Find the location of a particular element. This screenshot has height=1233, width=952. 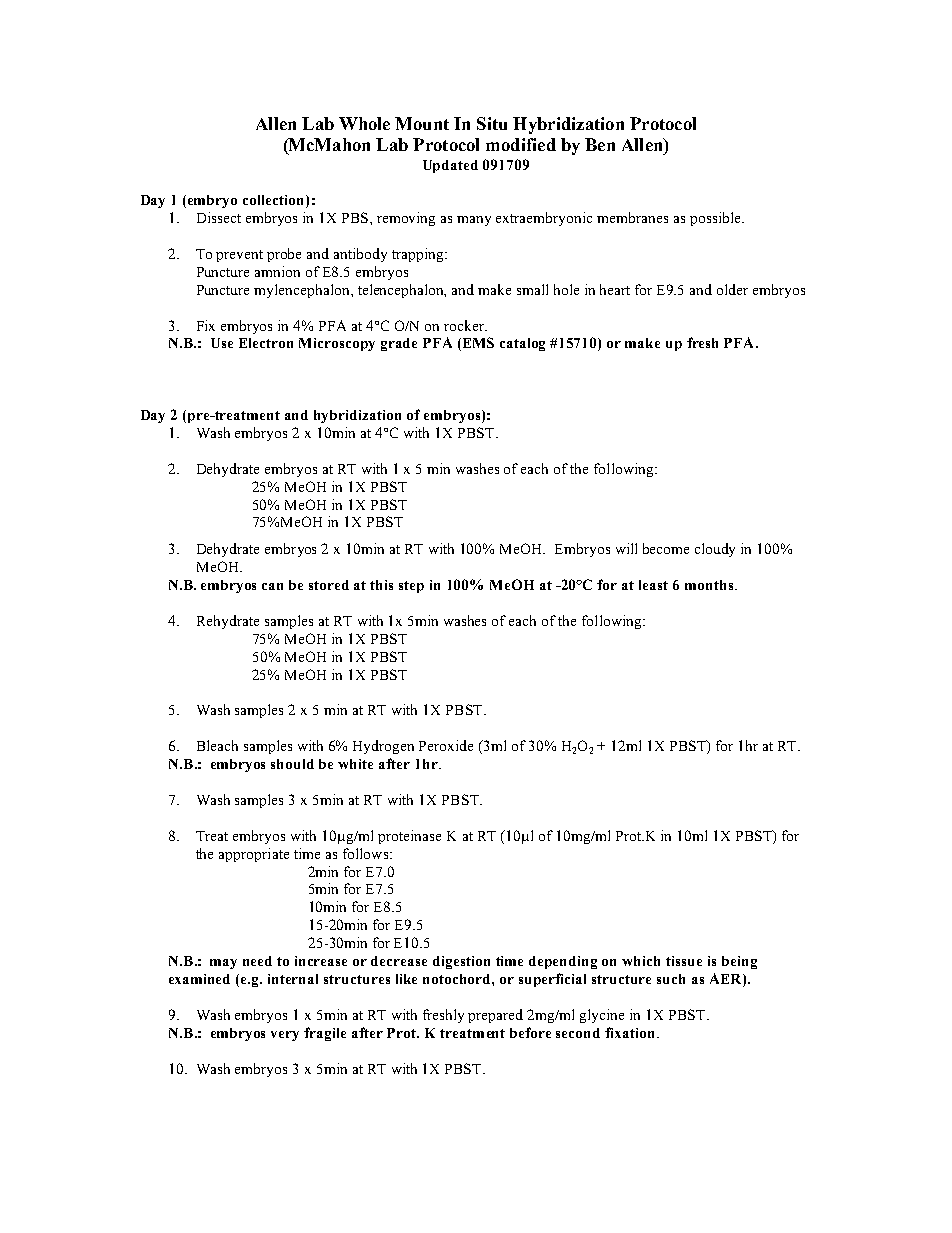

Updated is located at coordinates (450, 166).
